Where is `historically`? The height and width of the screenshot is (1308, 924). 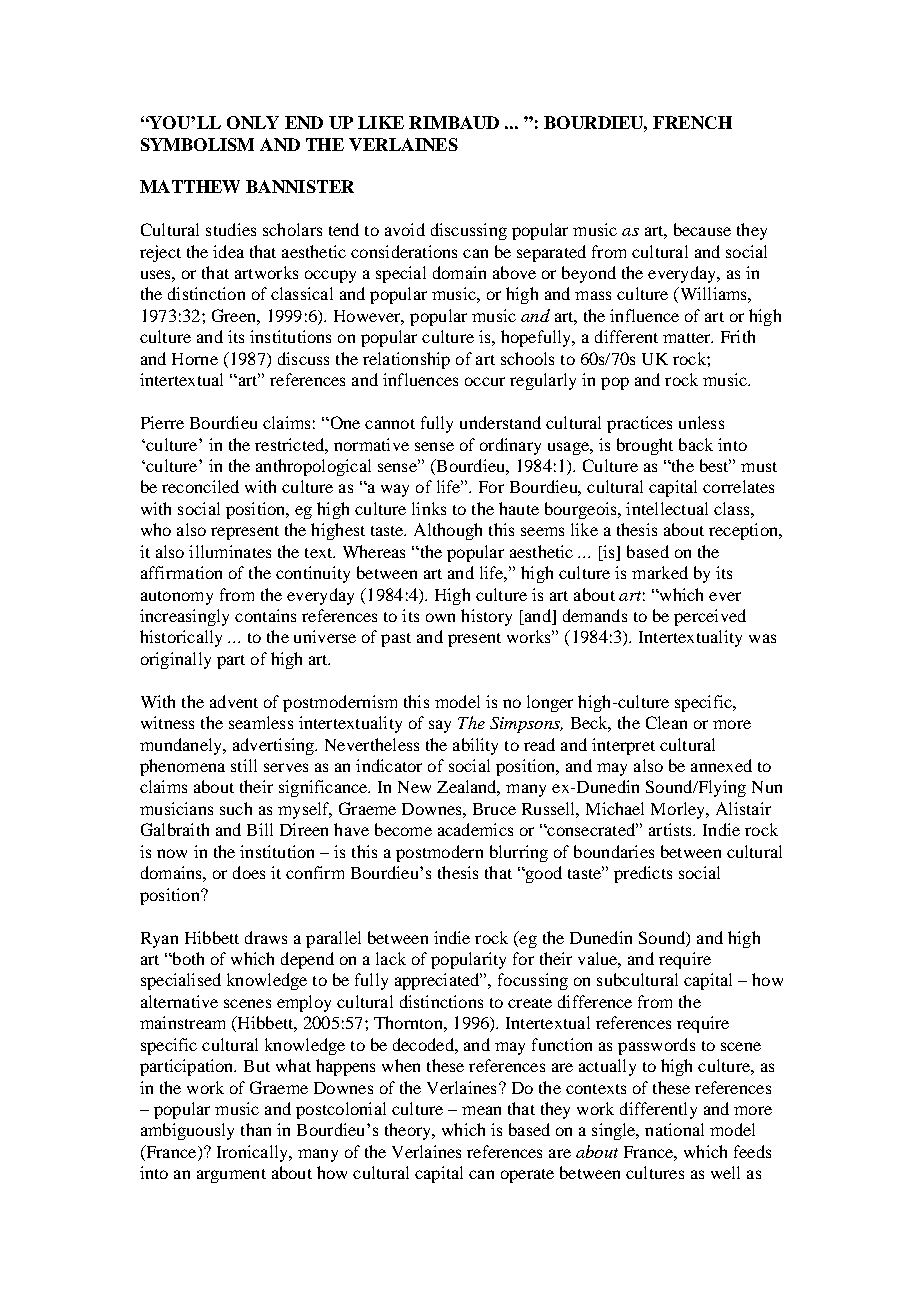
historically is located at coordinates (181, 638).
